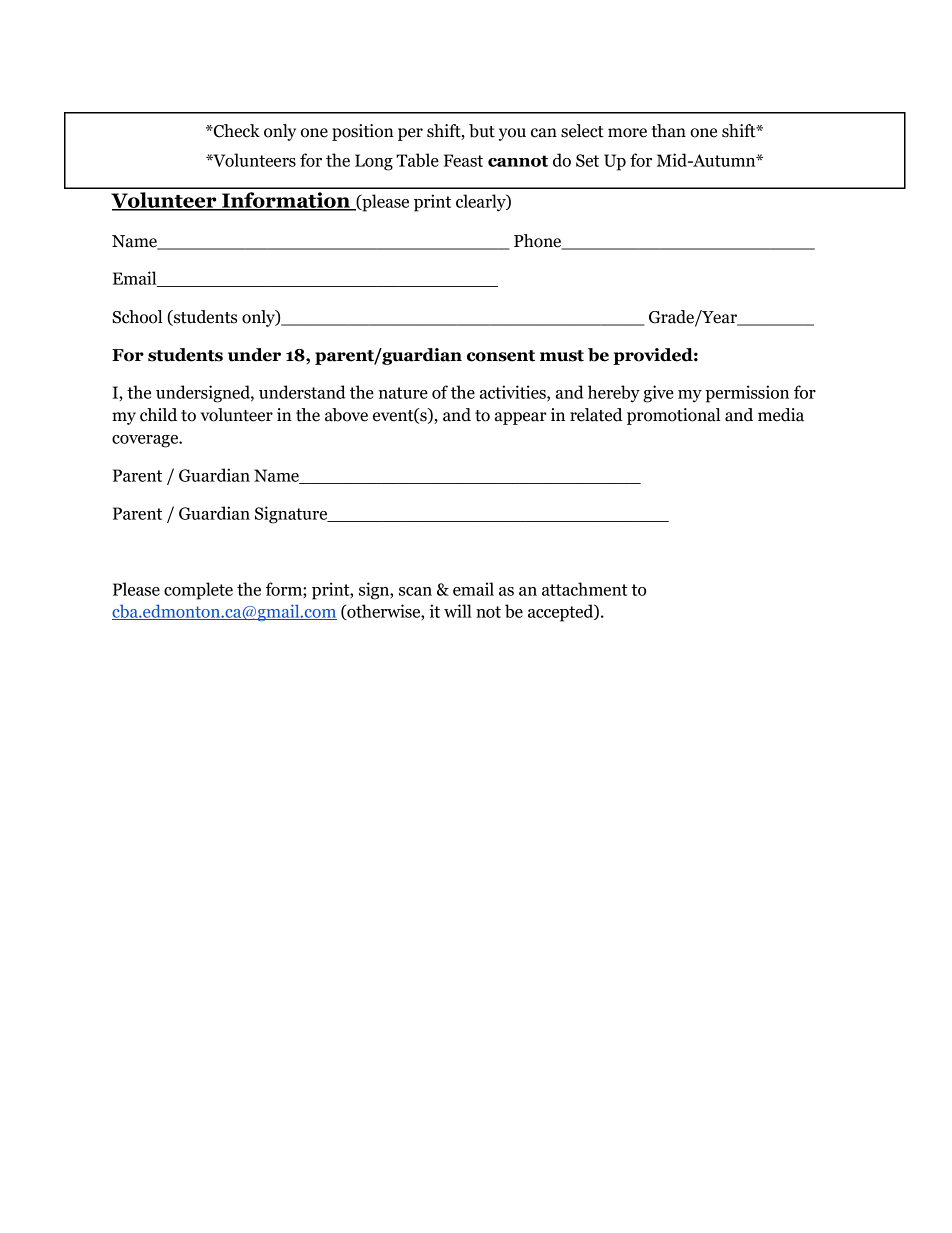  What do you see at coordinates (584, 589) in the document?
I see `attachment` at bounding box center [584, 589].
